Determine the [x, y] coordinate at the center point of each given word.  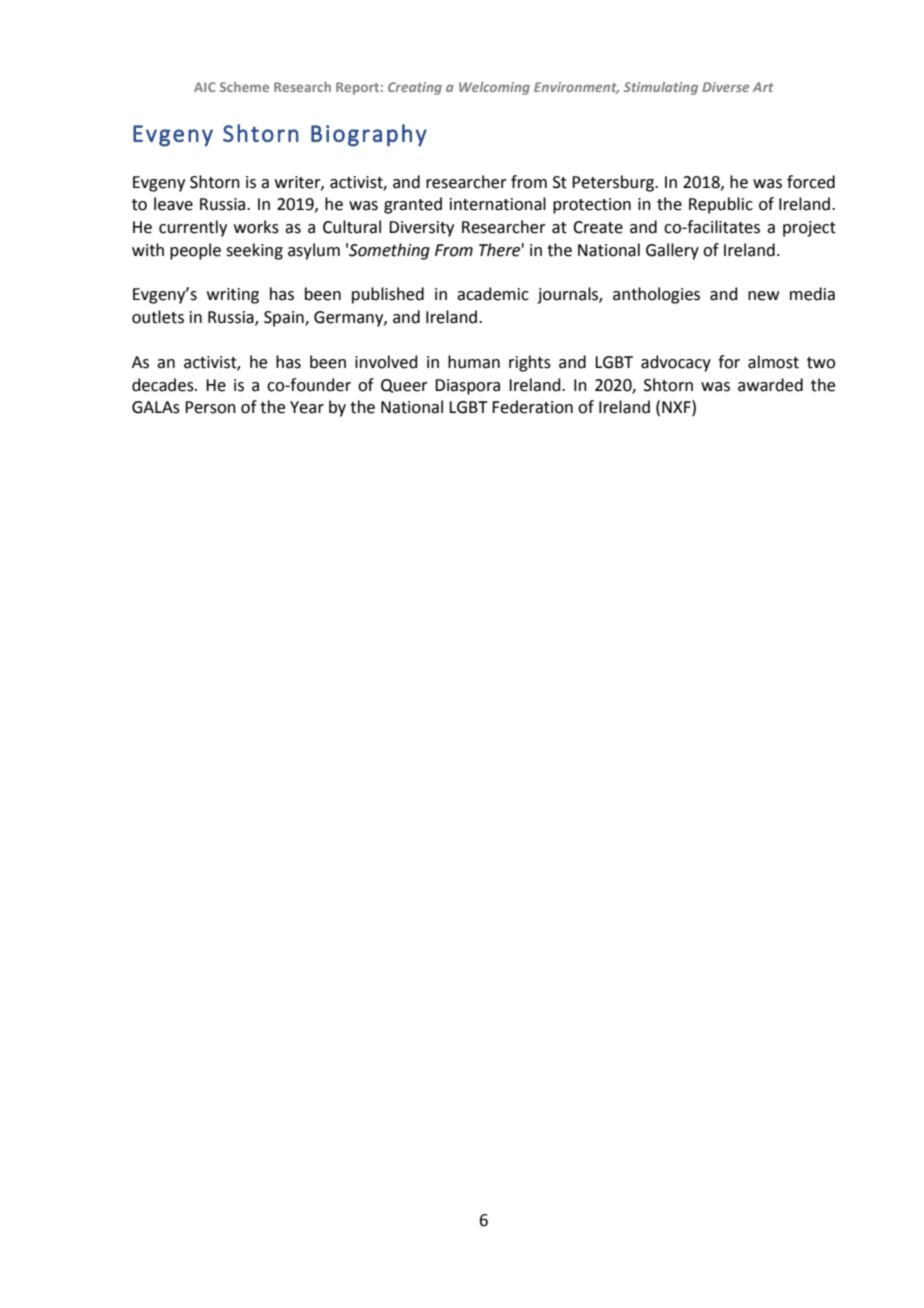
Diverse [725, 87]
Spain [285, 319]
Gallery [672, 251]
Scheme [244, 87]
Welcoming [494, 88]
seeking [254, 251]
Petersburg [614, 183]
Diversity [421, 229]
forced [811, 182]
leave [173, 204]
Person [210, 407]
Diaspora [467, 387]
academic [493, 294]
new [763, 296]
